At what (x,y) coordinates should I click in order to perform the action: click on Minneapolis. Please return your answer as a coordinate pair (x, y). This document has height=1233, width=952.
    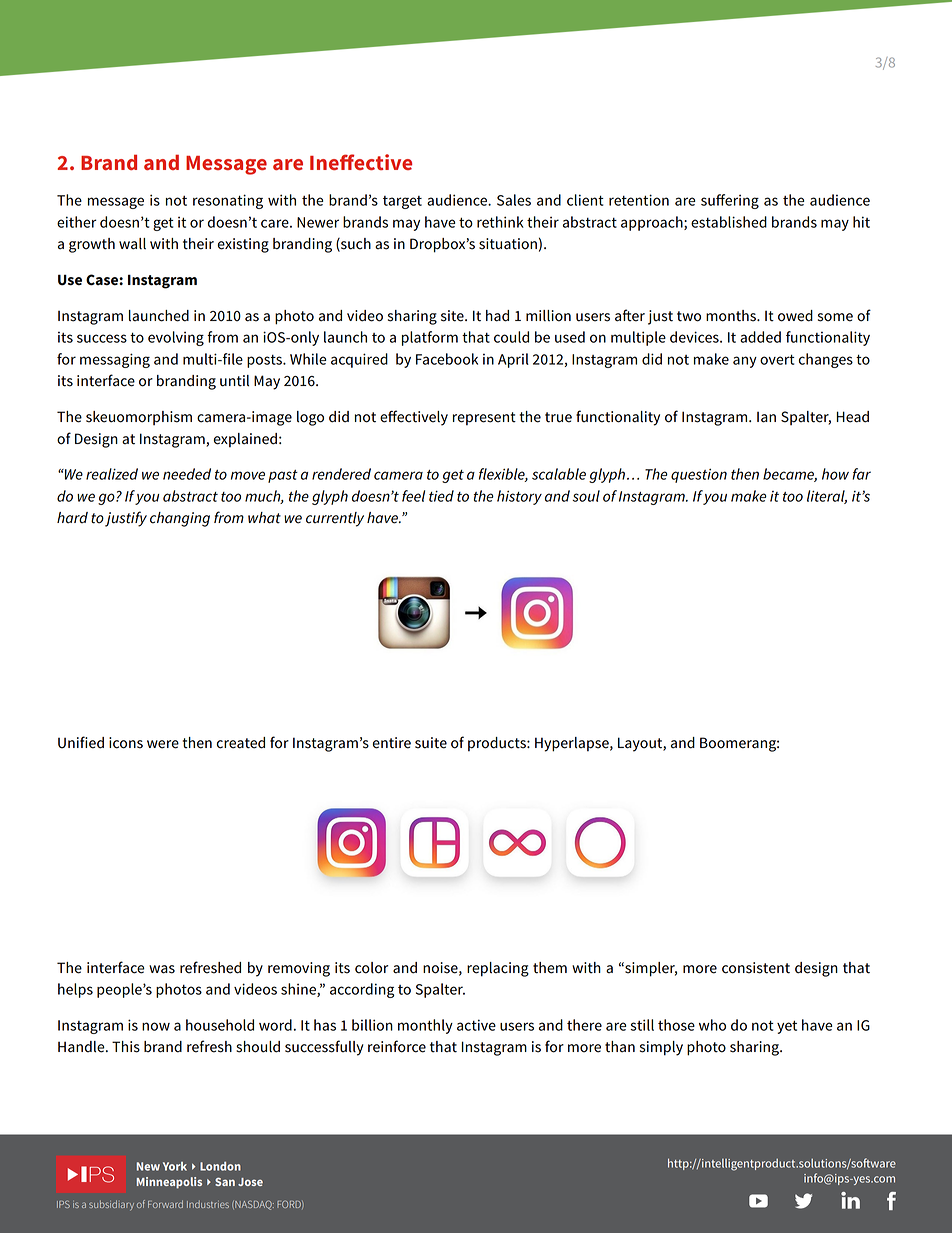
    Looking at the image, I should click on (169, 1183).
